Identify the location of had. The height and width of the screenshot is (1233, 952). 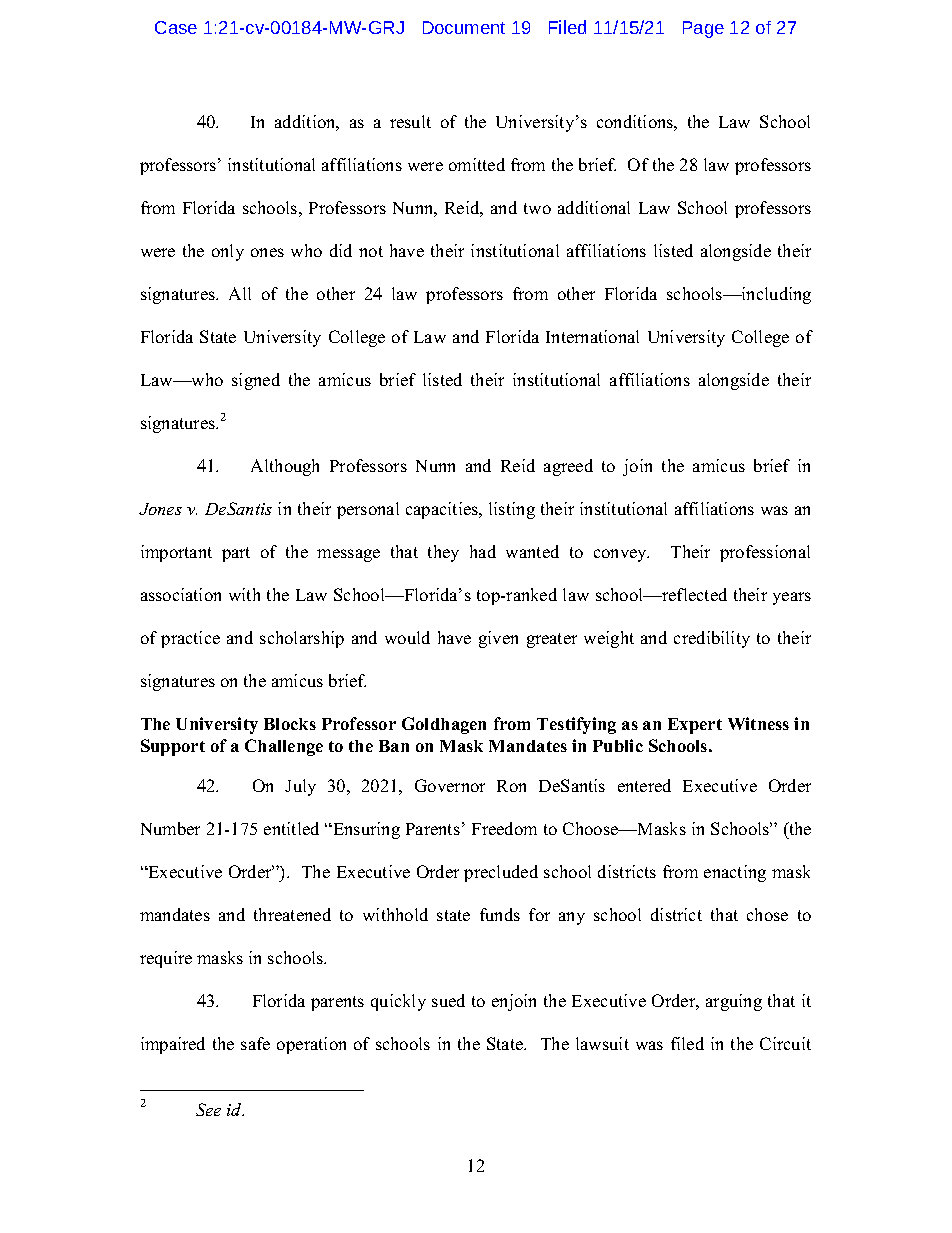
(483, 551).
